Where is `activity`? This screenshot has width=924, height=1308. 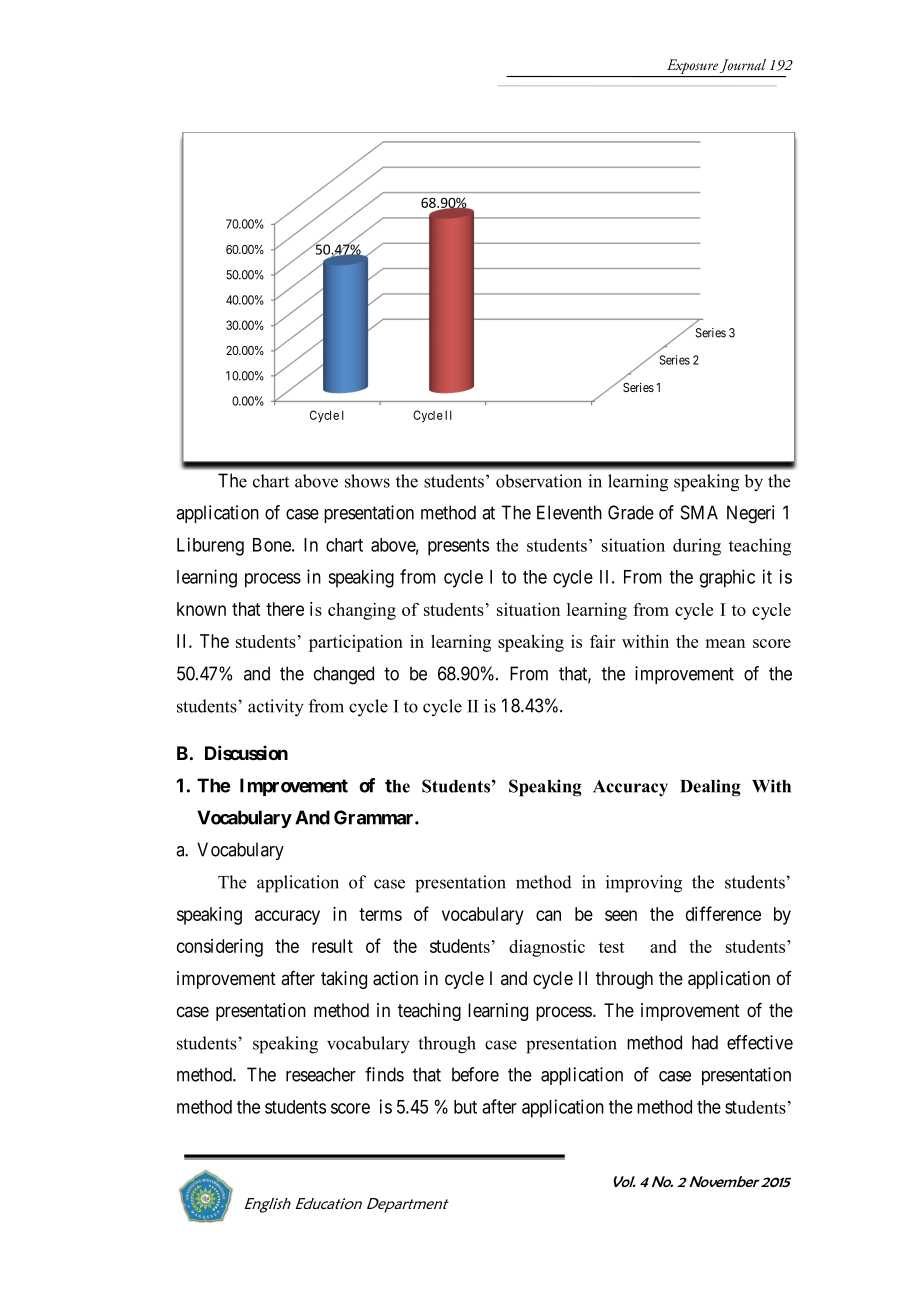 activity is located at coordinates (276, 708).
